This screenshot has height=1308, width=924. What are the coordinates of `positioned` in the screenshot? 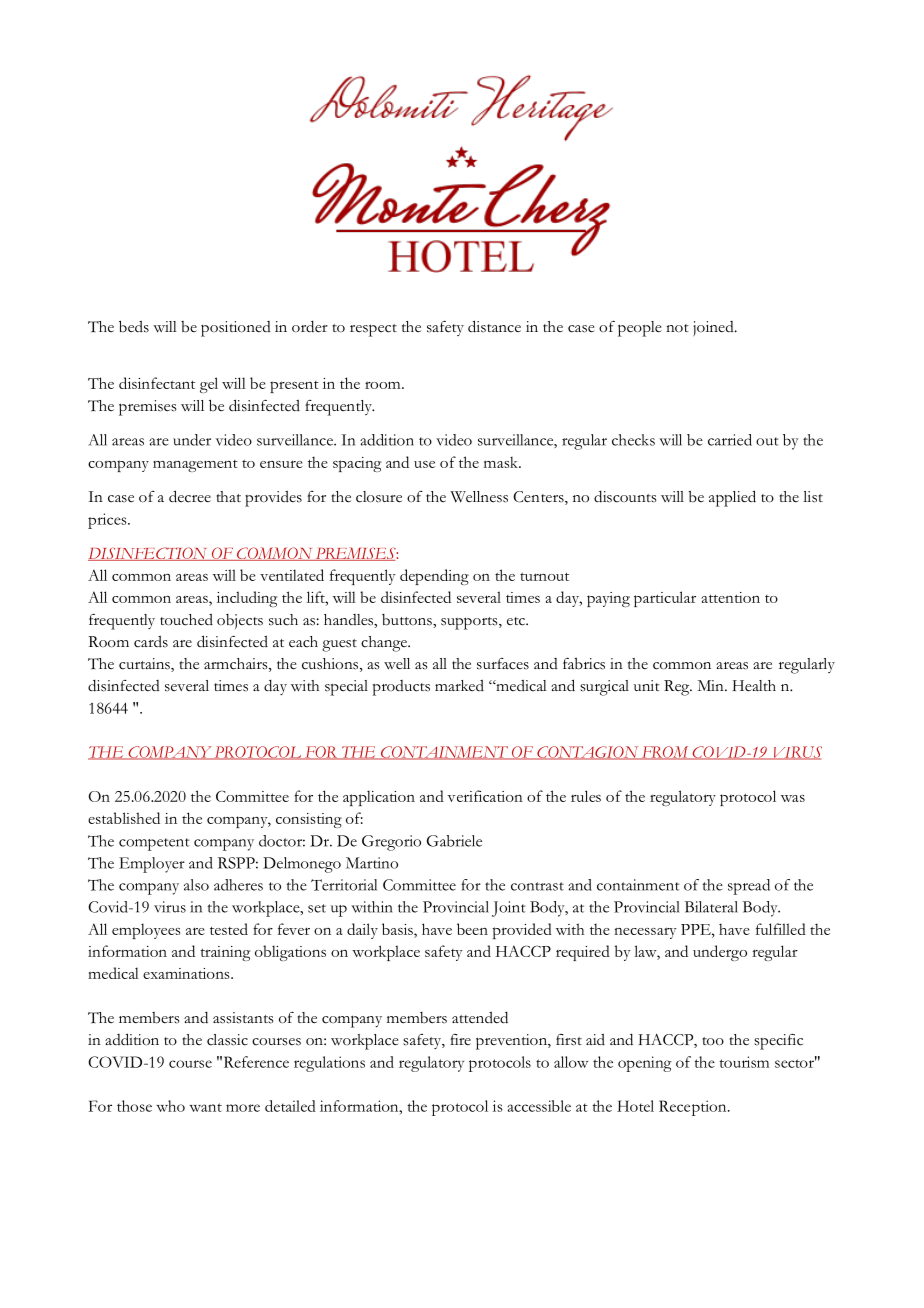 It's located at (236, 329).
